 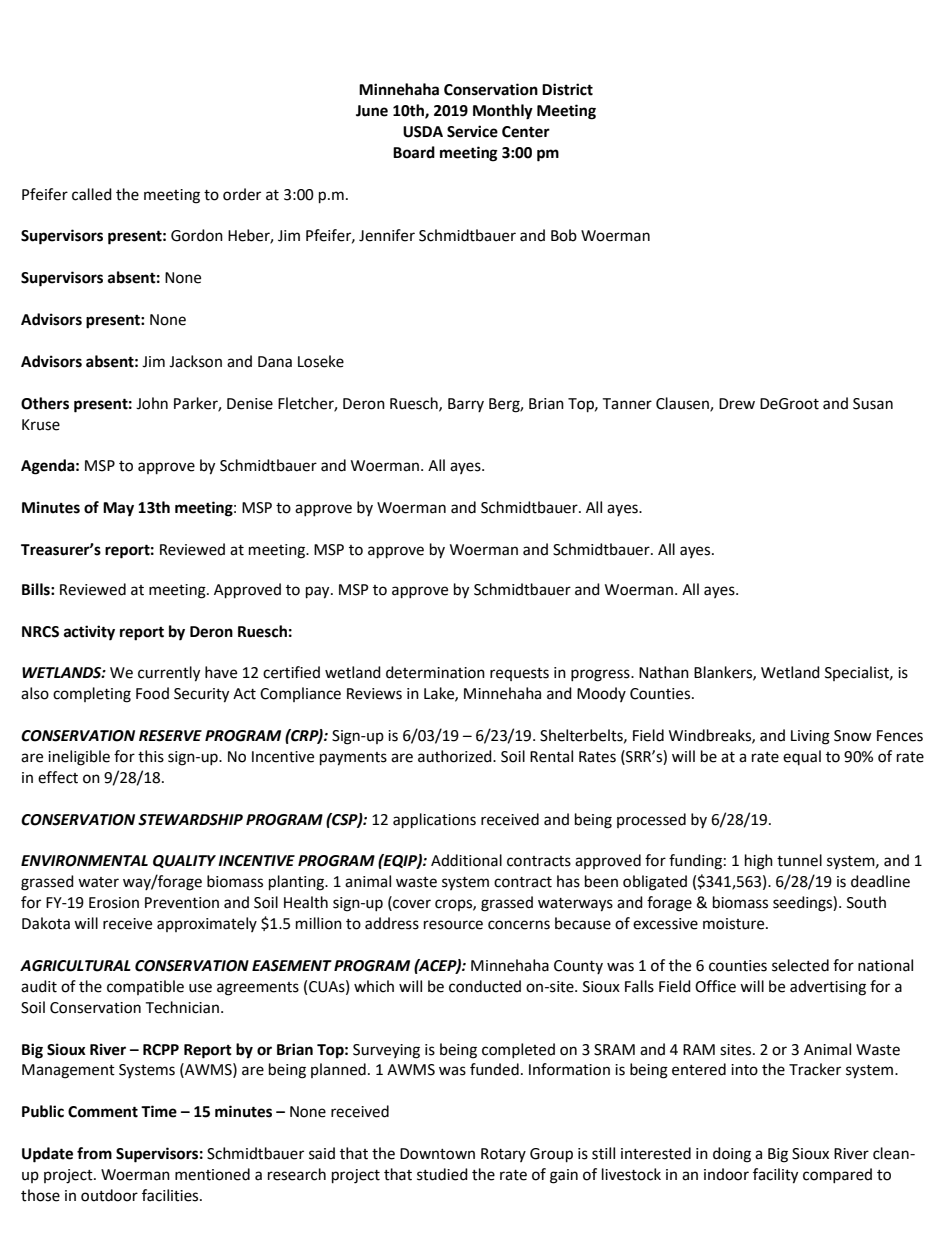 What do you see at coordinates (567, 89) in the document?
I see `District` at bounding box center [567, 89].
